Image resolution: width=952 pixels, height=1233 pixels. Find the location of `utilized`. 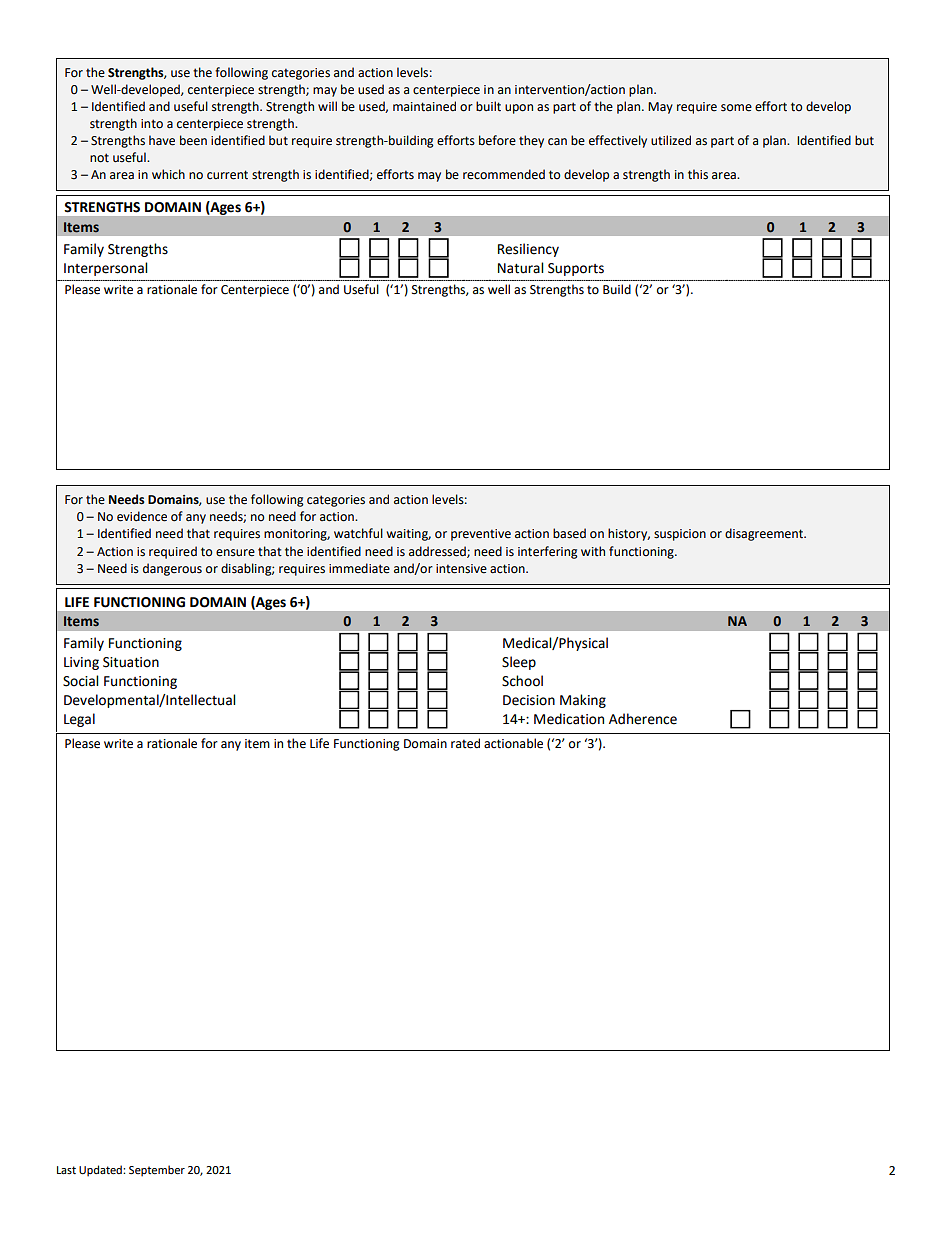

utilized is located at coordinates (671, 140).
